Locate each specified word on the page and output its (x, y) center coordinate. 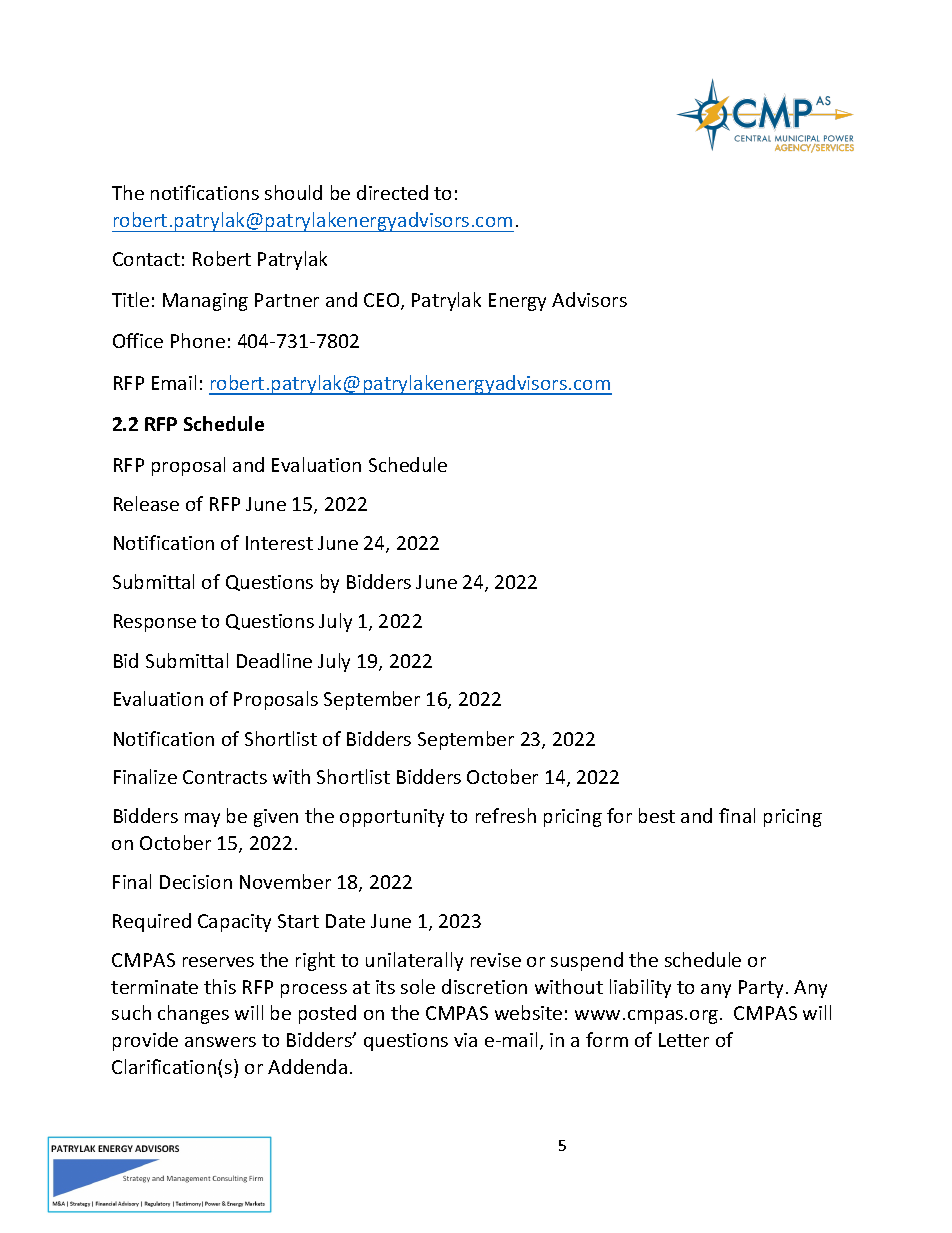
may (202, 820)
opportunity (392, 818)
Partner (287, 300)
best (657, 815)
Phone (198, 340)
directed (392, 192)
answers (220, 1042)
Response (155, 623)
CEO (383, 301)
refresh (506, 815)
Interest (279, 543)
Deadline (274, 660)
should (293, 192)
